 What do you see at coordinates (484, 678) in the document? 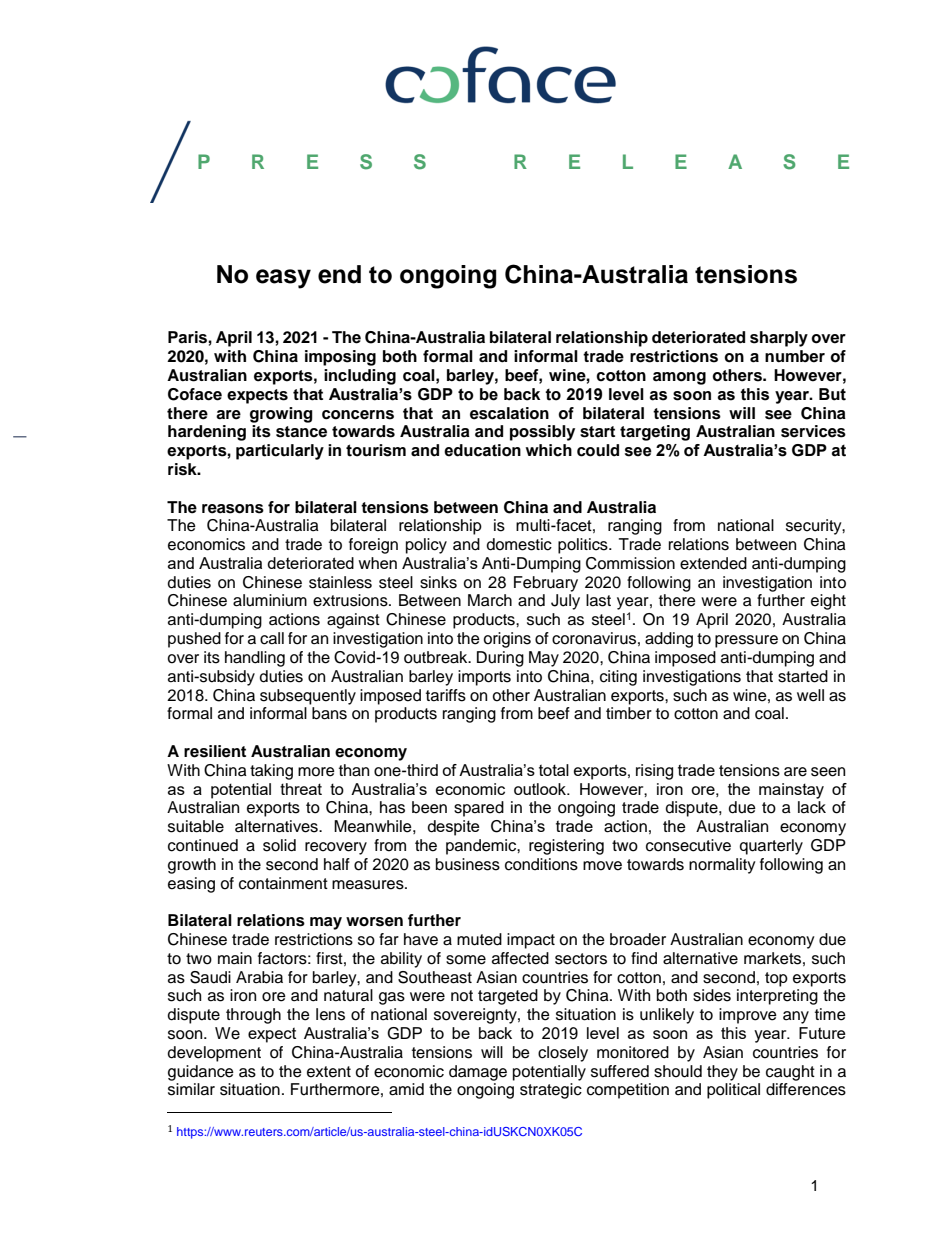
I see `imports` at bounding box center [484, 678].
